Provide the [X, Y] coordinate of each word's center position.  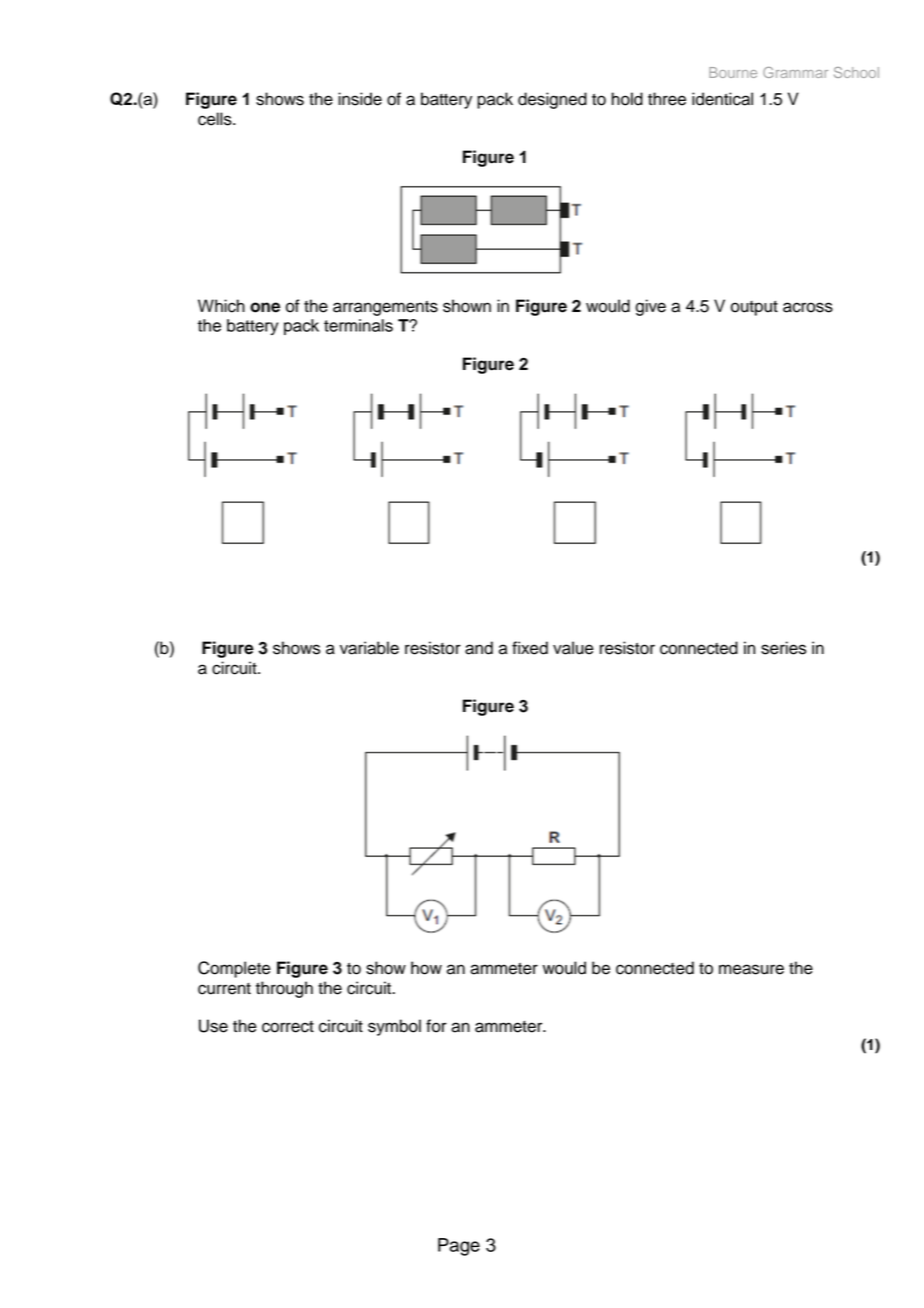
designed [552, 100]
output [754, 308]
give [651, 307]
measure [751, 969]
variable [369, 648]
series [783, 648]
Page [459, 1247]
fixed [530, 648]
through [284, 989]
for [436, 1026]
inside [360, 99]
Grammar [795, 72]
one [265, 307]
